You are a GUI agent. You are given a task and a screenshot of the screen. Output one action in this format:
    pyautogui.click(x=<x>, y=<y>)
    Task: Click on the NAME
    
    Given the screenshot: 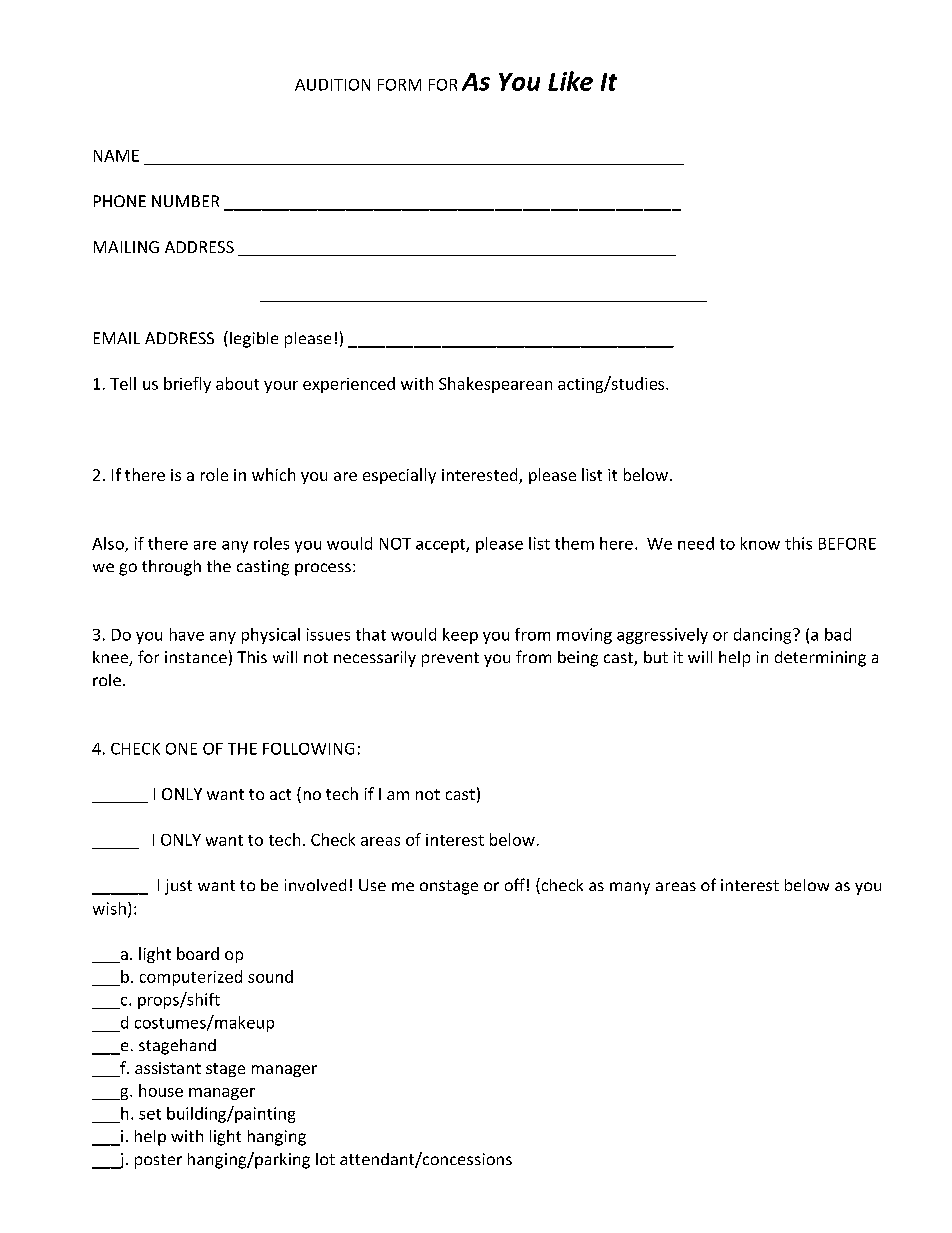 What is the action you would take?
    pyautogui.click(x=116, y=156)
